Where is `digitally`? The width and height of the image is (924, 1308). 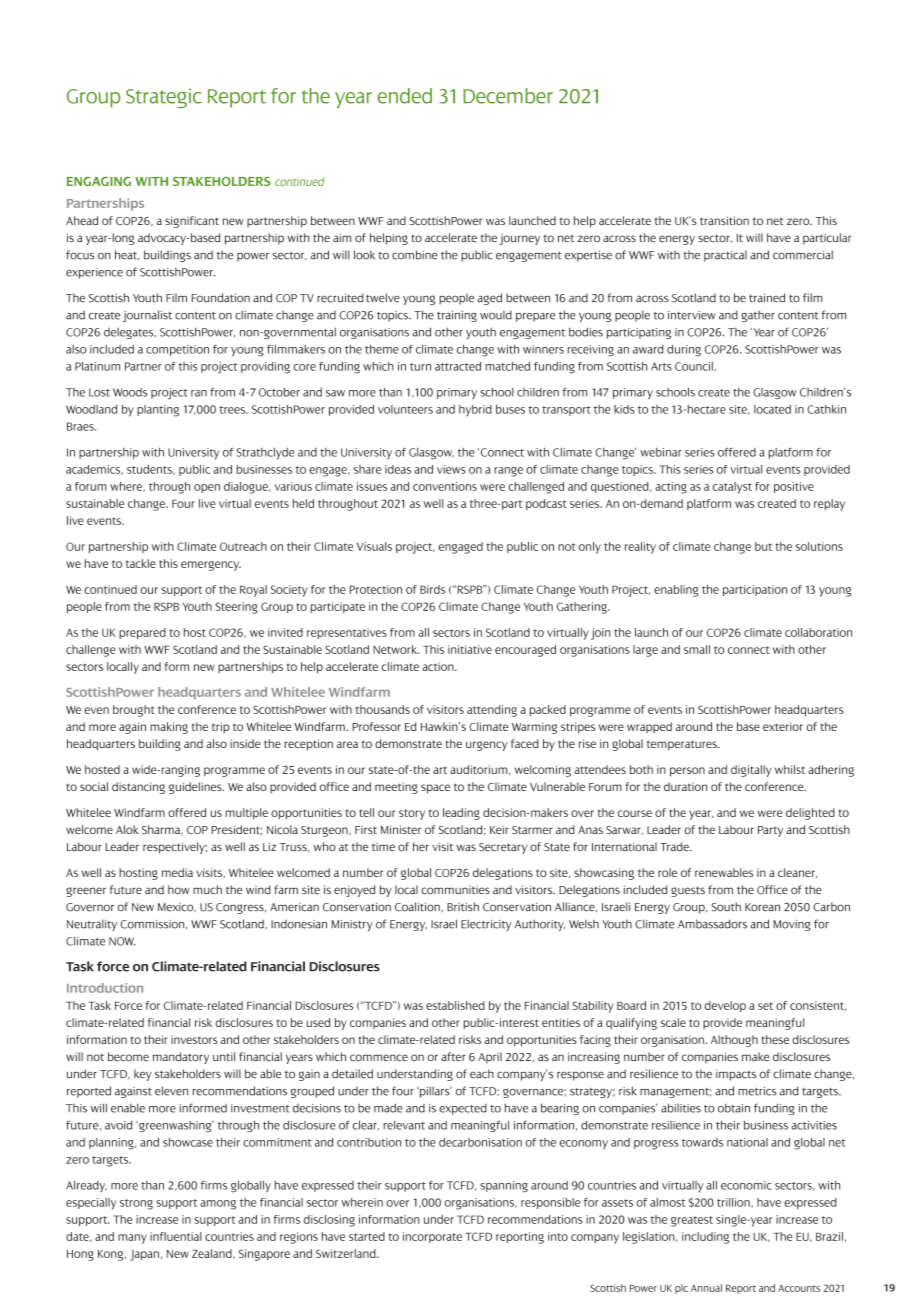 digitally is located at coordinates (751, 771).
